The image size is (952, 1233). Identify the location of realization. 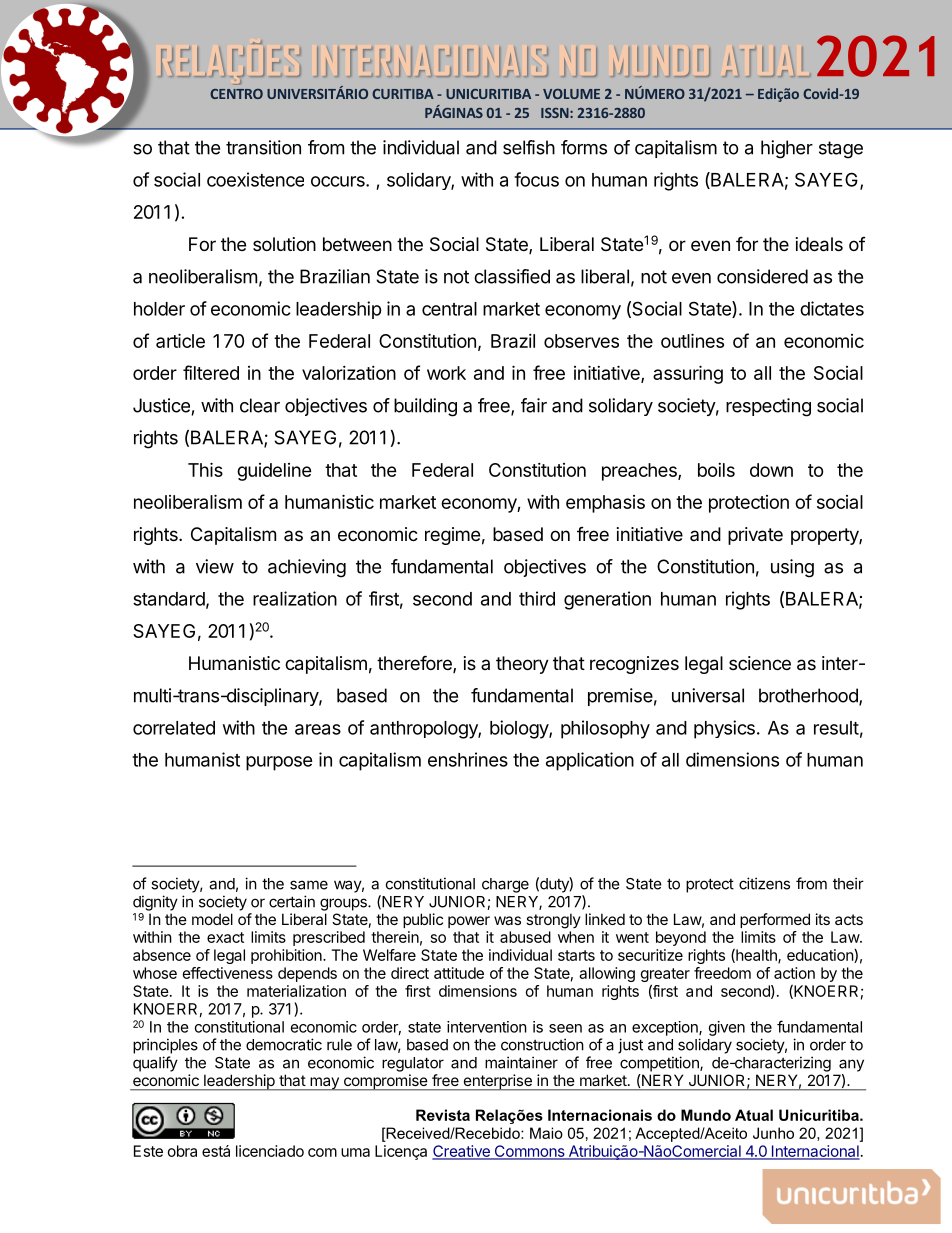
(295, 598).
